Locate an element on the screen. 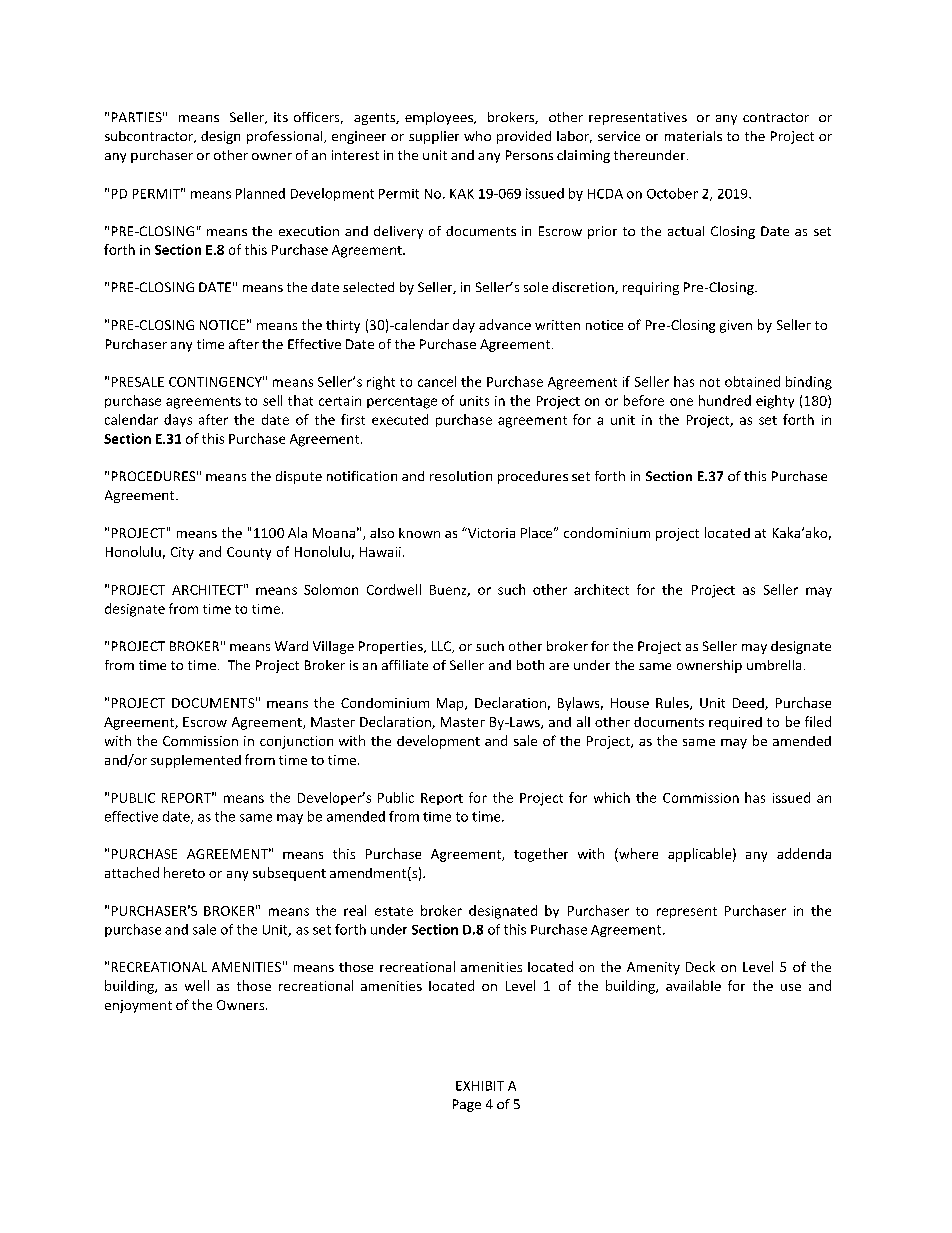  together is located at coordinates (541, 855).
